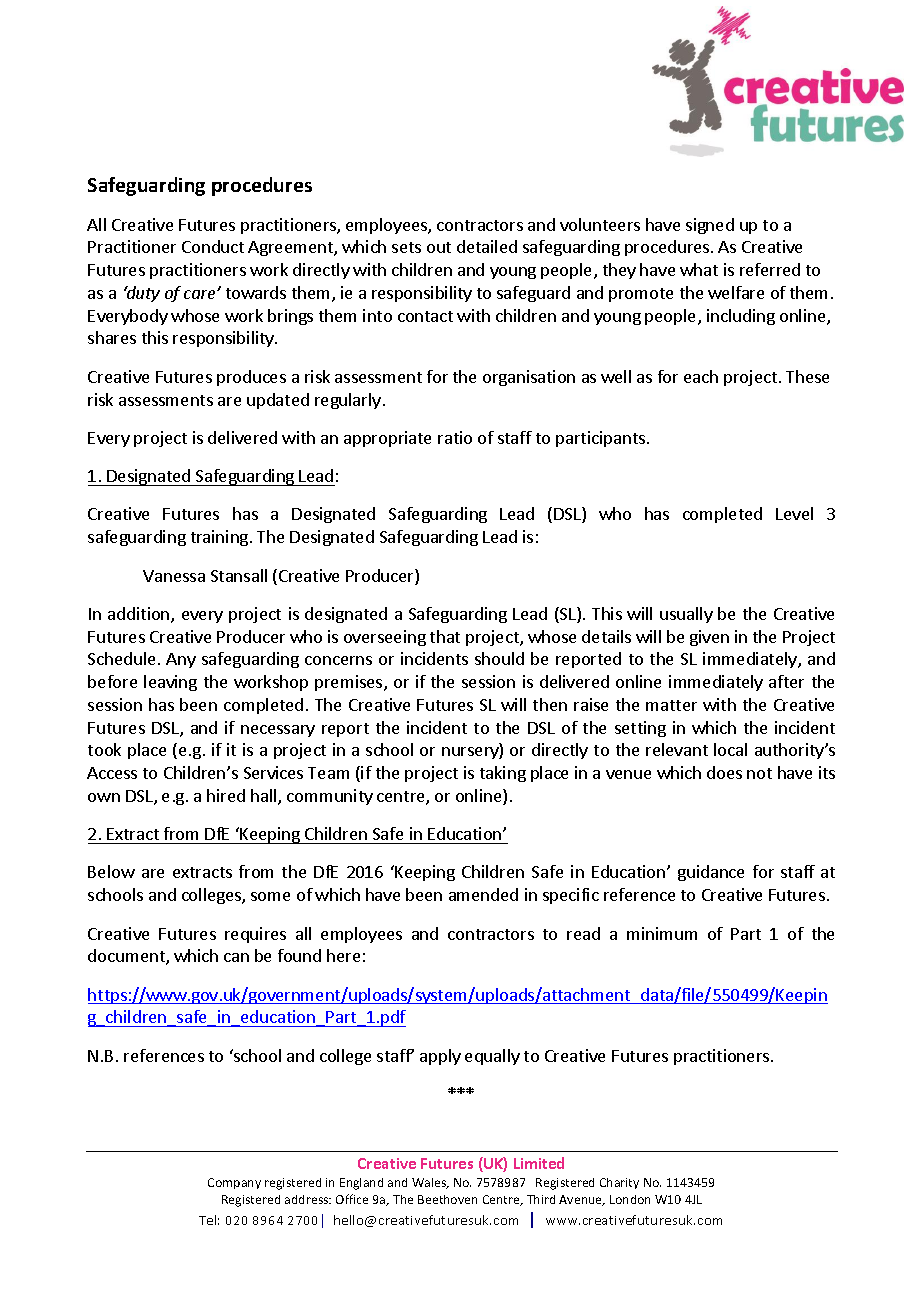 Image resolution: width=924 pixels, height=1308 pixels. I want to click on Below, so click(111, 871).
